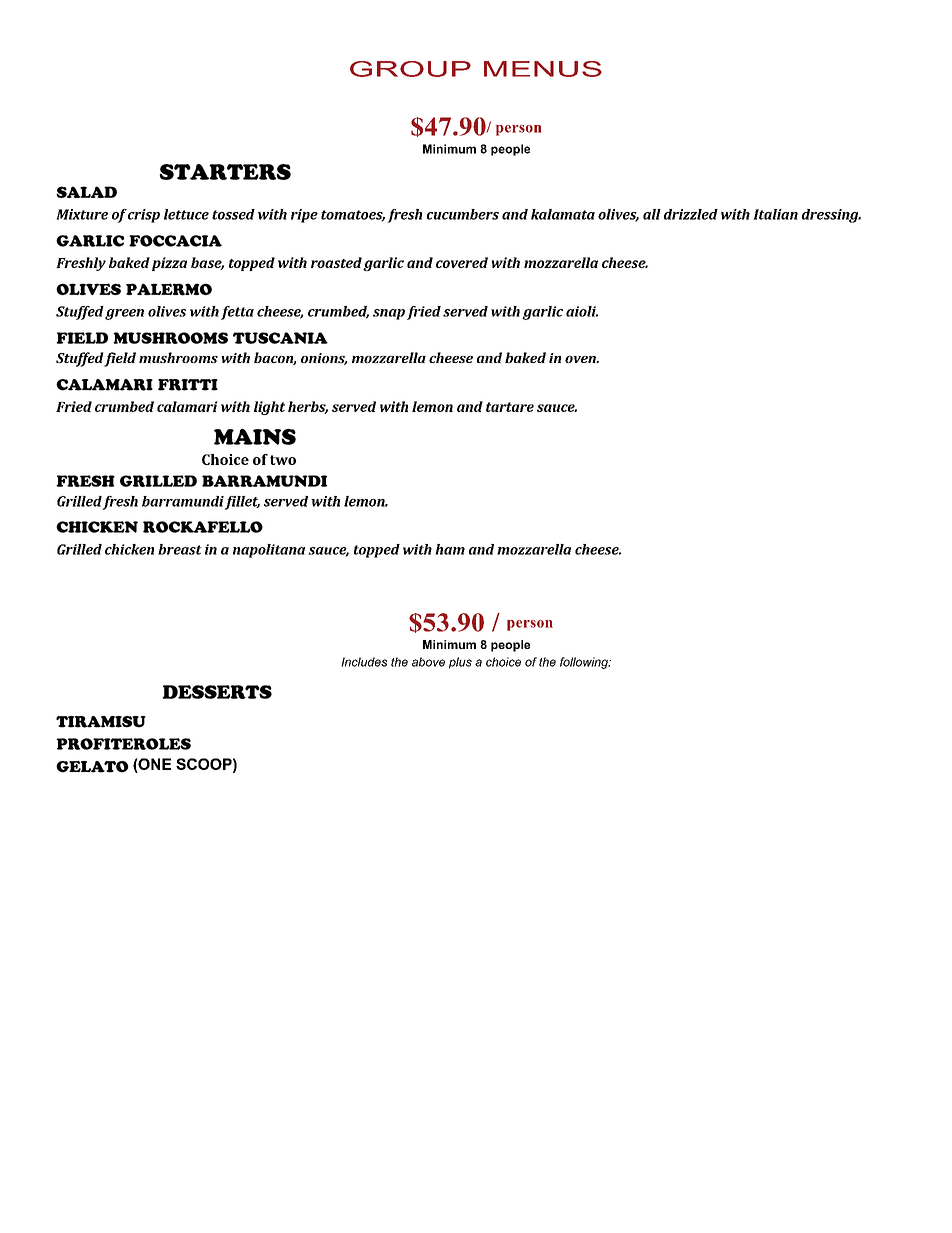  I want to click on two, so click(283, 460).
